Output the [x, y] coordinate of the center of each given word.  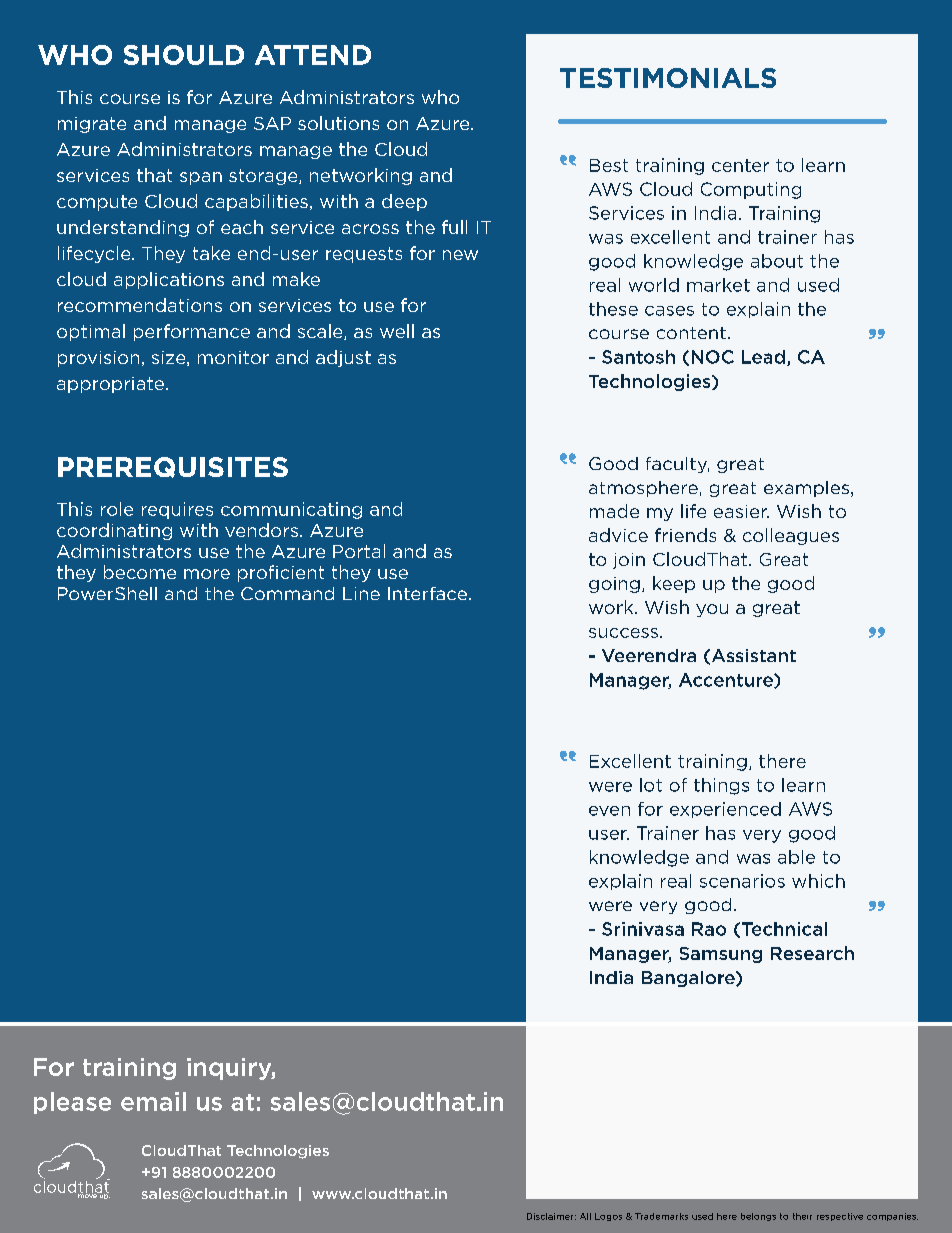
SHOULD [184, 55]
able [796, 857]
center [740, 165]
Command [287, 593]
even [609, 811]
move [88, 1195]
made [614, 511]
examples [806, 489]
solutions [338, 123]
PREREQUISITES [173, 467]
